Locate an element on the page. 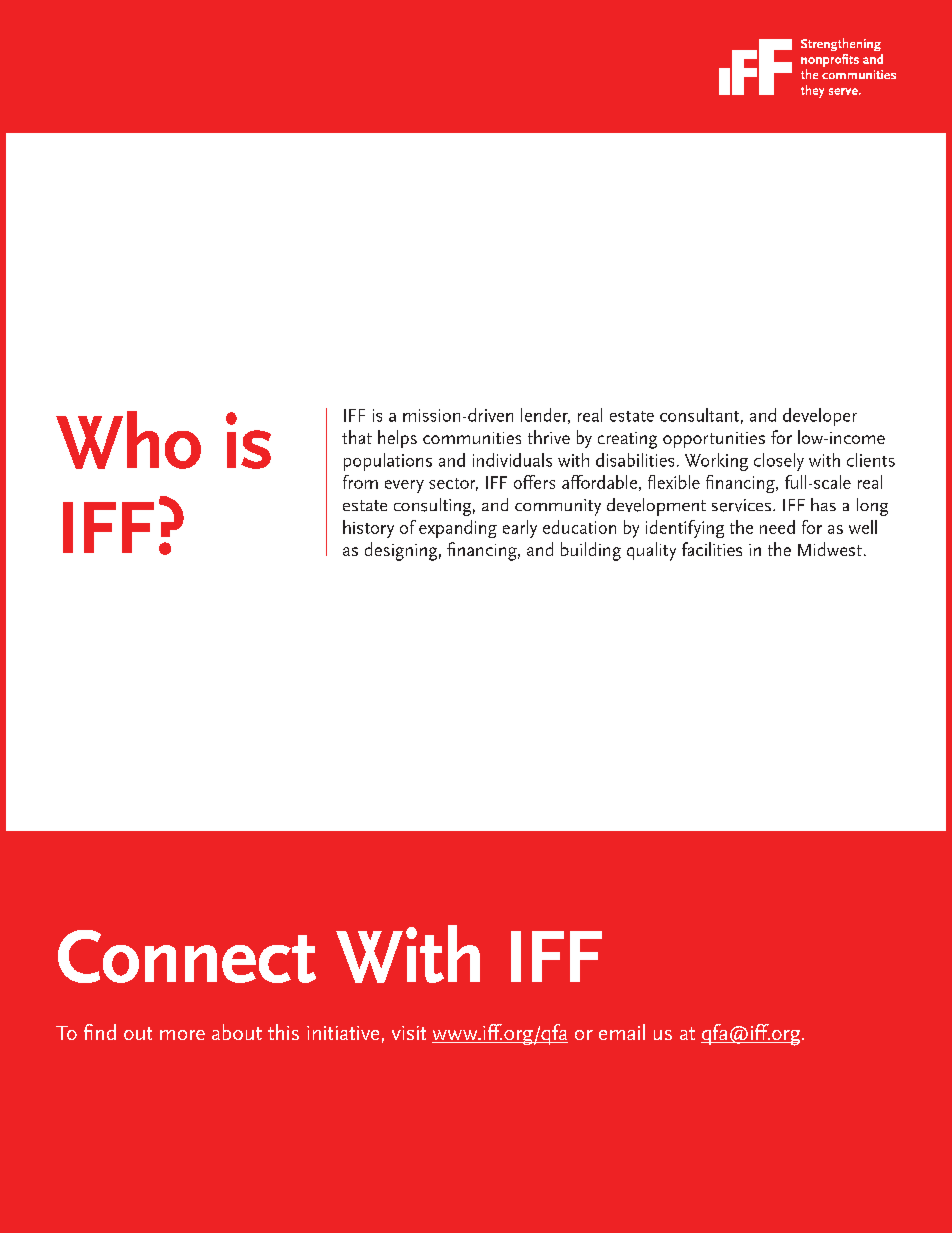 The height and width of the image is (1233, 952). history is located at coordinates (368, 529).
